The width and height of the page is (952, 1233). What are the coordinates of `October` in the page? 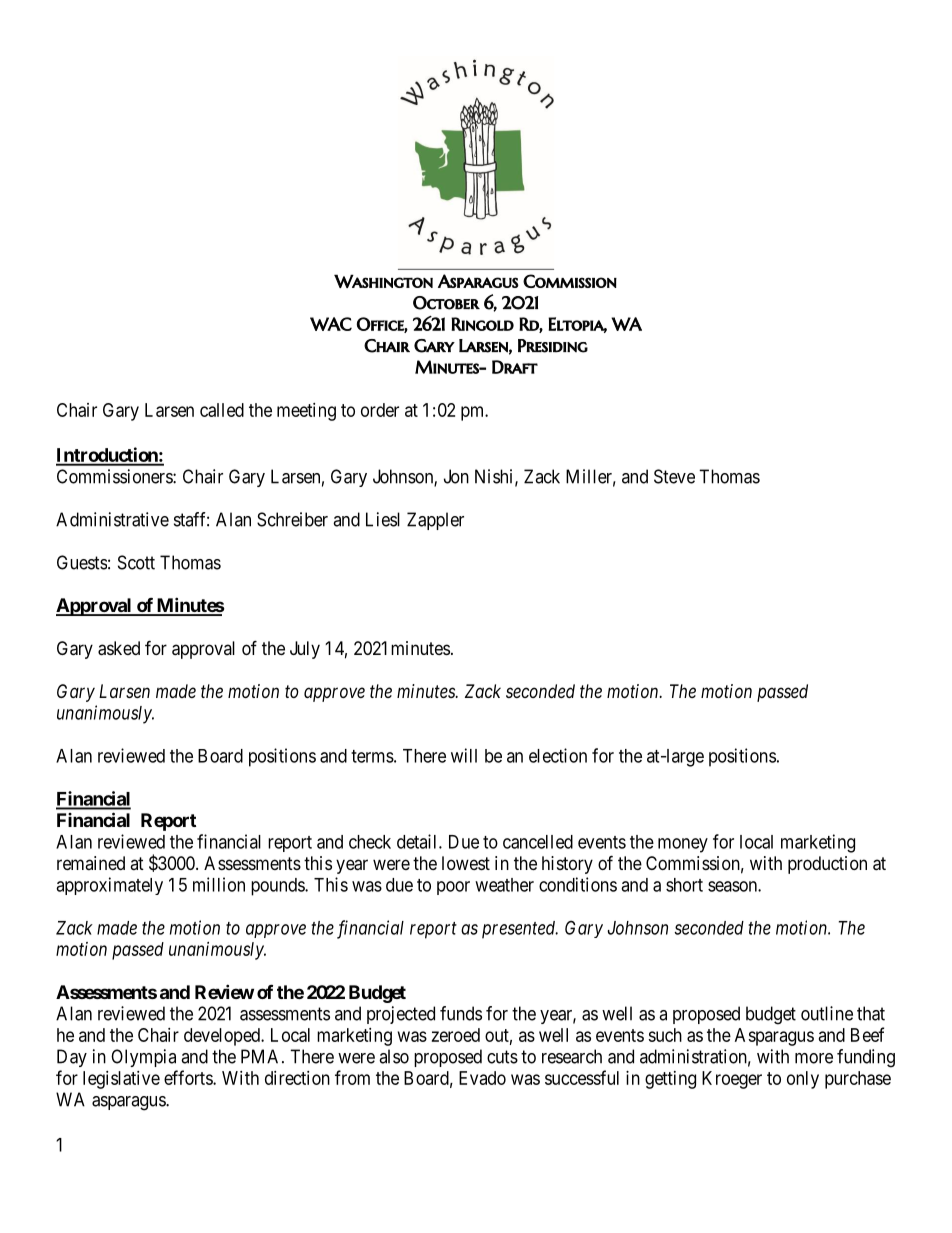 It's located at (446, 303).
